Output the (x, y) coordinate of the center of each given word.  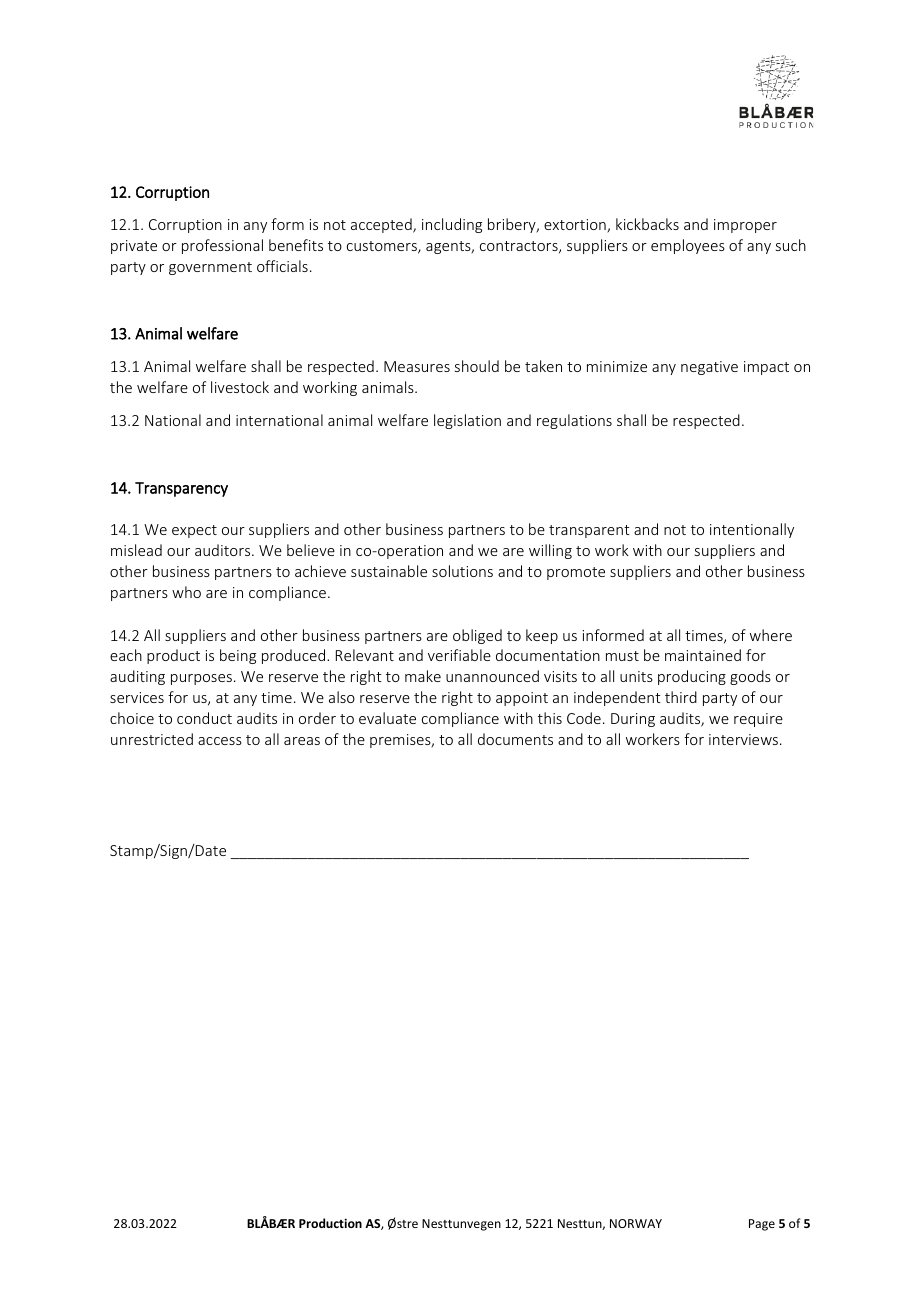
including (452, 225)
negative (709, 368)
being (238, 656)
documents (515, 739)
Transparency (181, 489)
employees (688, 246)
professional (222, 246)
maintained (703, 655)
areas (302, 741)
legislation (467, 421)
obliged (477, 636)
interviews (745, 739)
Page (762, 1225)
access (220, 741)
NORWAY (636, 1223)
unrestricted (152, 739)
